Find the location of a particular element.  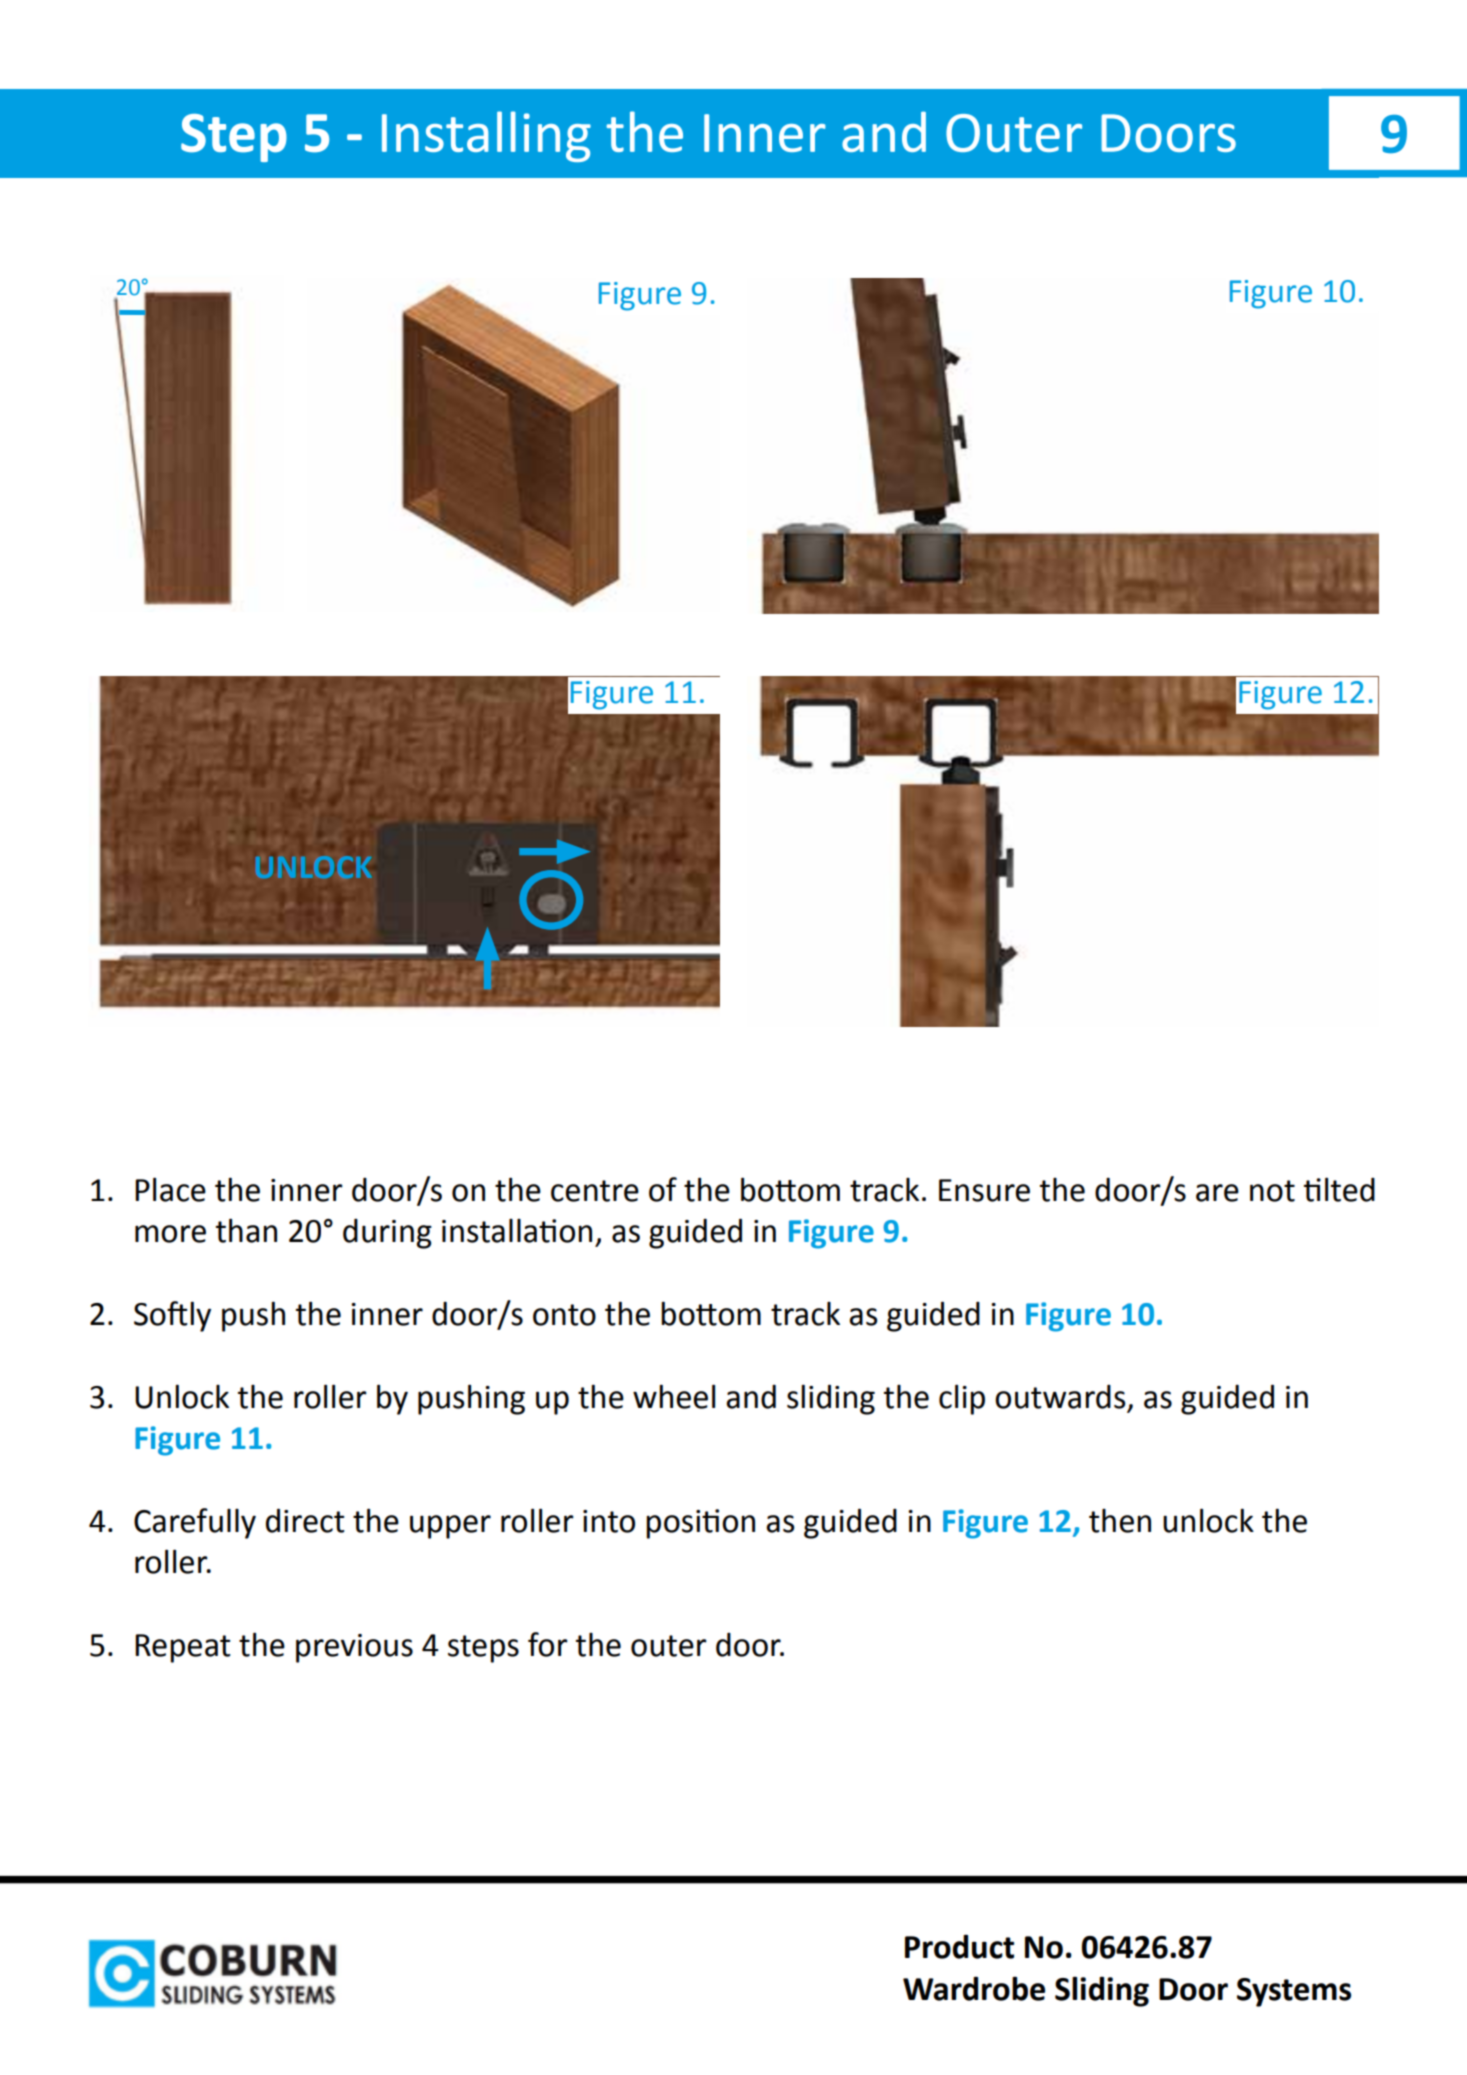

Installing is located at coordinates (486, 136).
